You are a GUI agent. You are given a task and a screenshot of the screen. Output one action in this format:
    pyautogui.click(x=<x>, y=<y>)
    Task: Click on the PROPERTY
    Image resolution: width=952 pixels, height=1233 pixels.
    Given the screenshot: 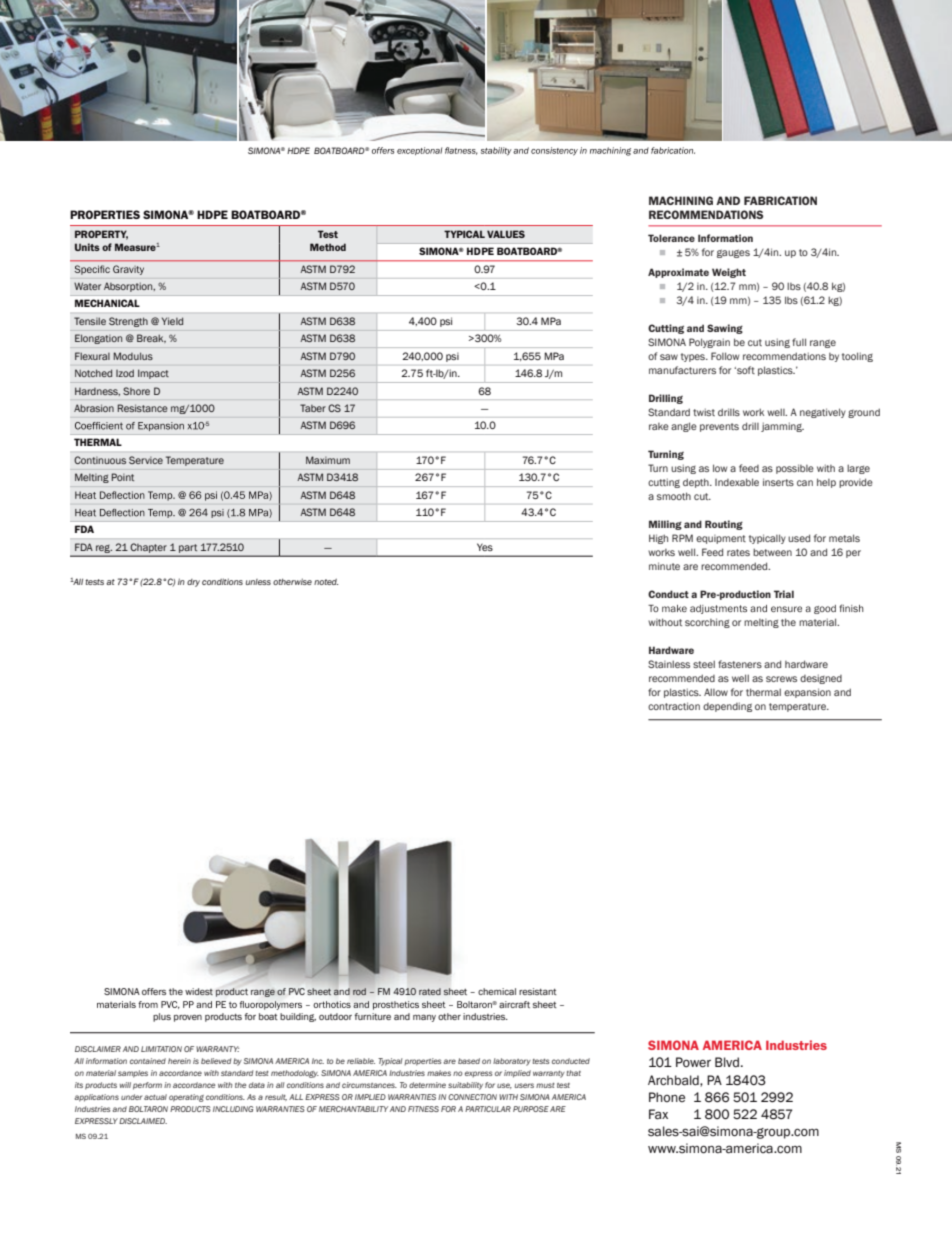 What is the action you would take?
    pyautogui.click(x=101, y=235)
